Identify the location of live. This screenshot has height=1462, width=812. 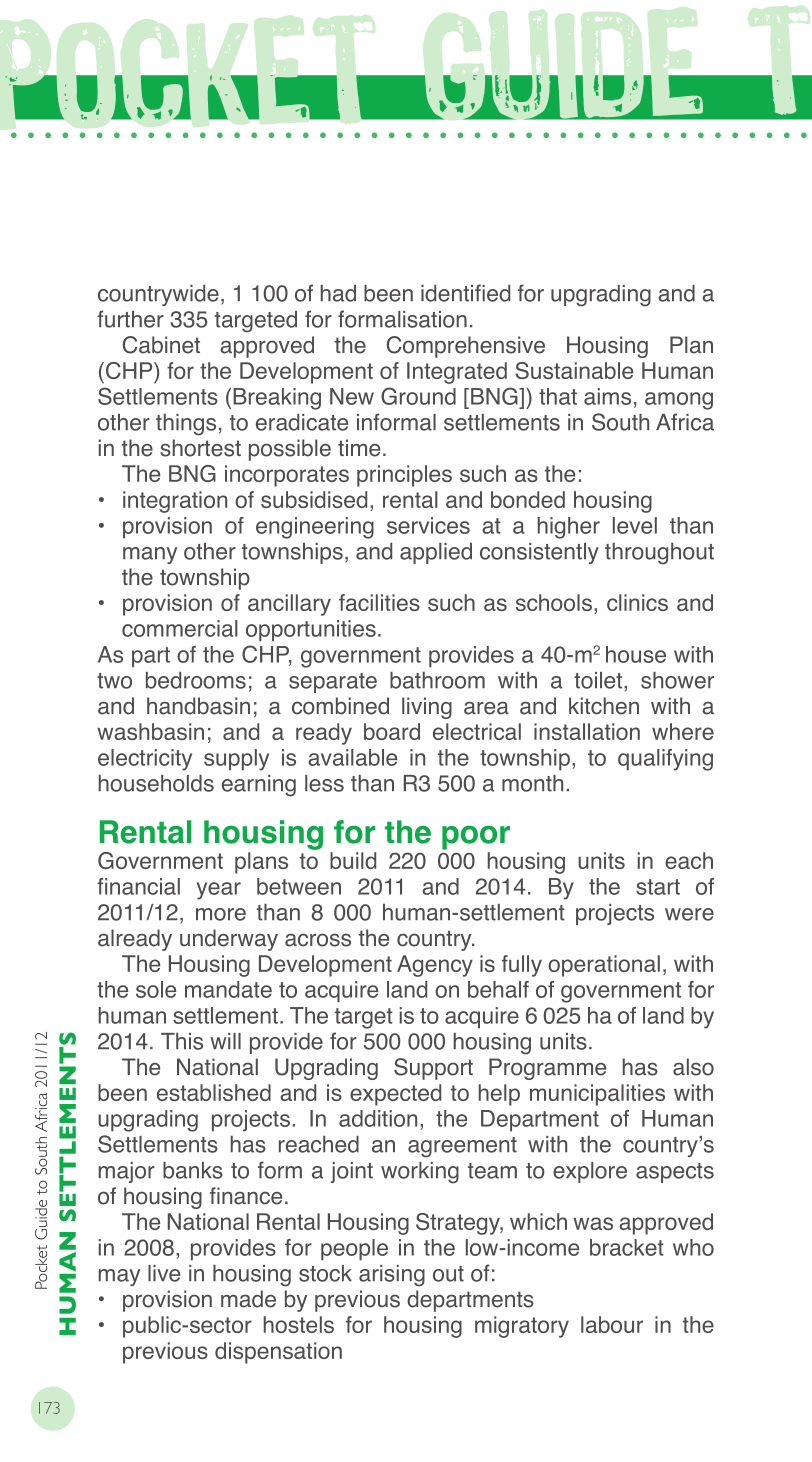
(164, 1273).
